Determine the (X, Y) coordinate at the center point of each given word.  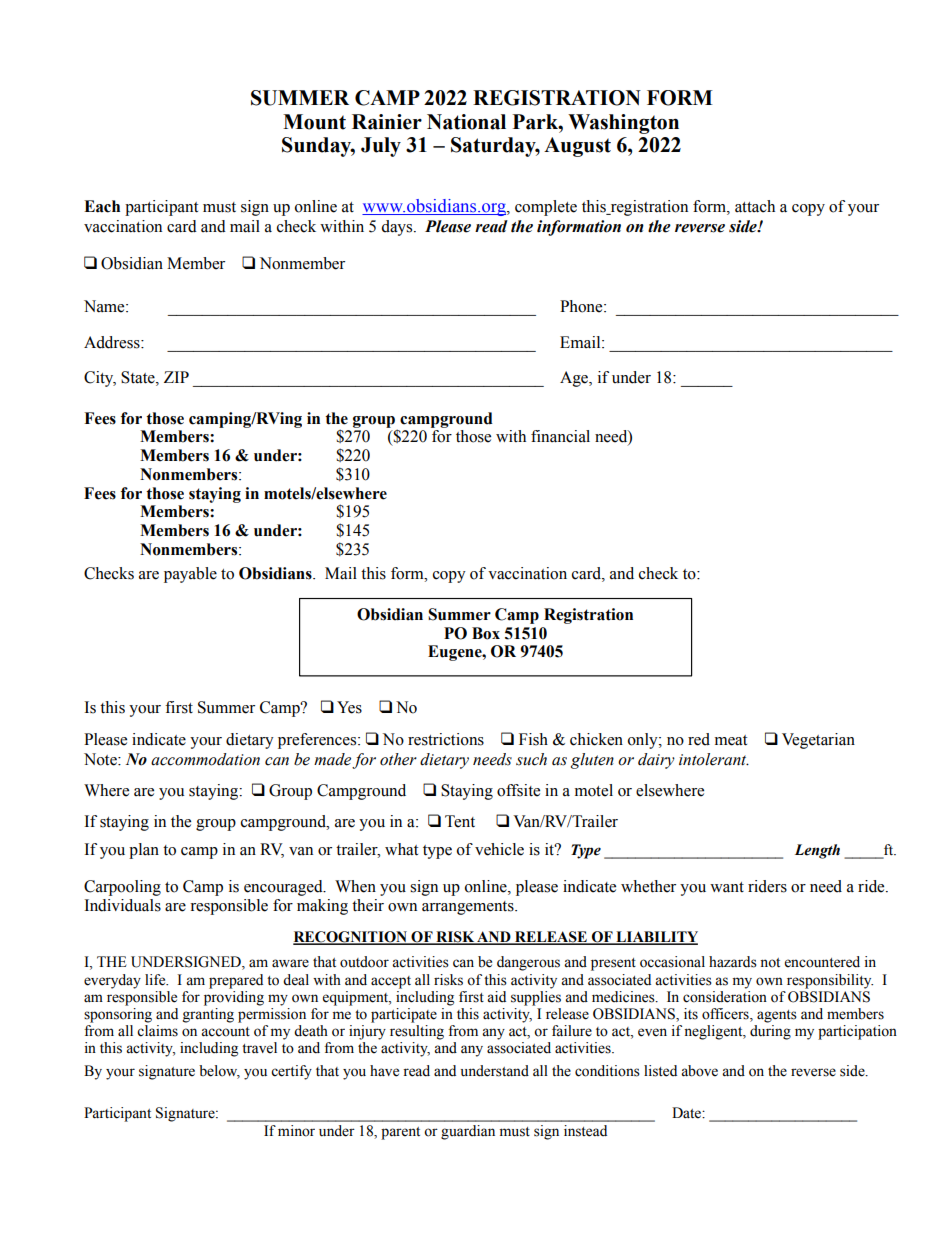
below (219, 1072)
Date (687, 1113)
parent (400, 1133)
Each (102, 206)
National (466, 122)
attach (755, 206)
